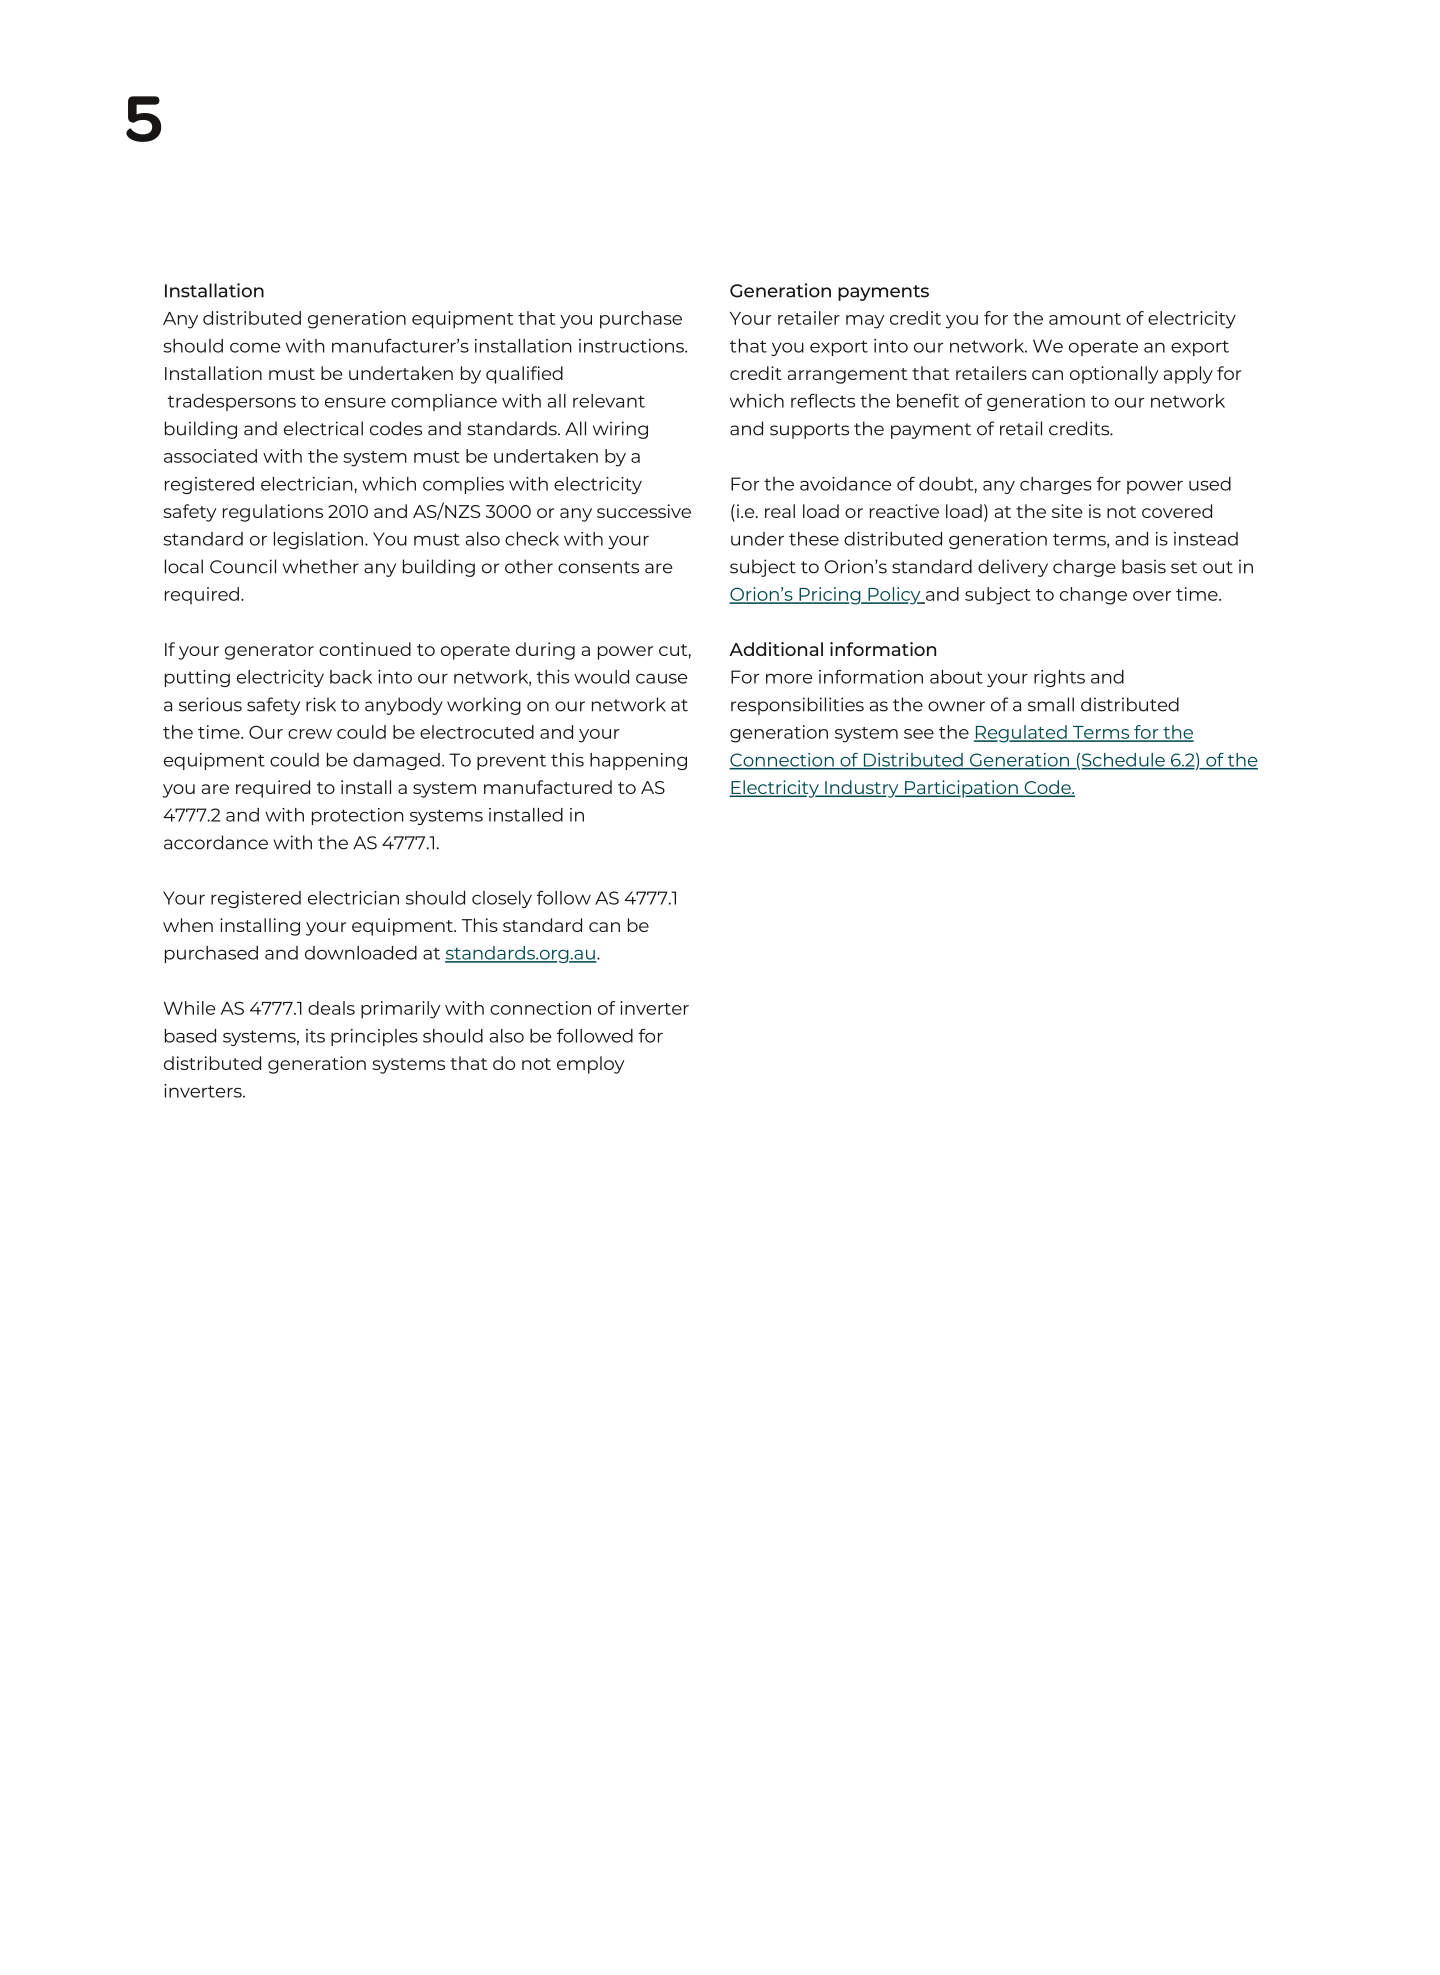 The height and width of the screenshot is (1975, 1440). Describe the element at coordinates (1085, 319) in the screenshot. I see `amount` at that location.
